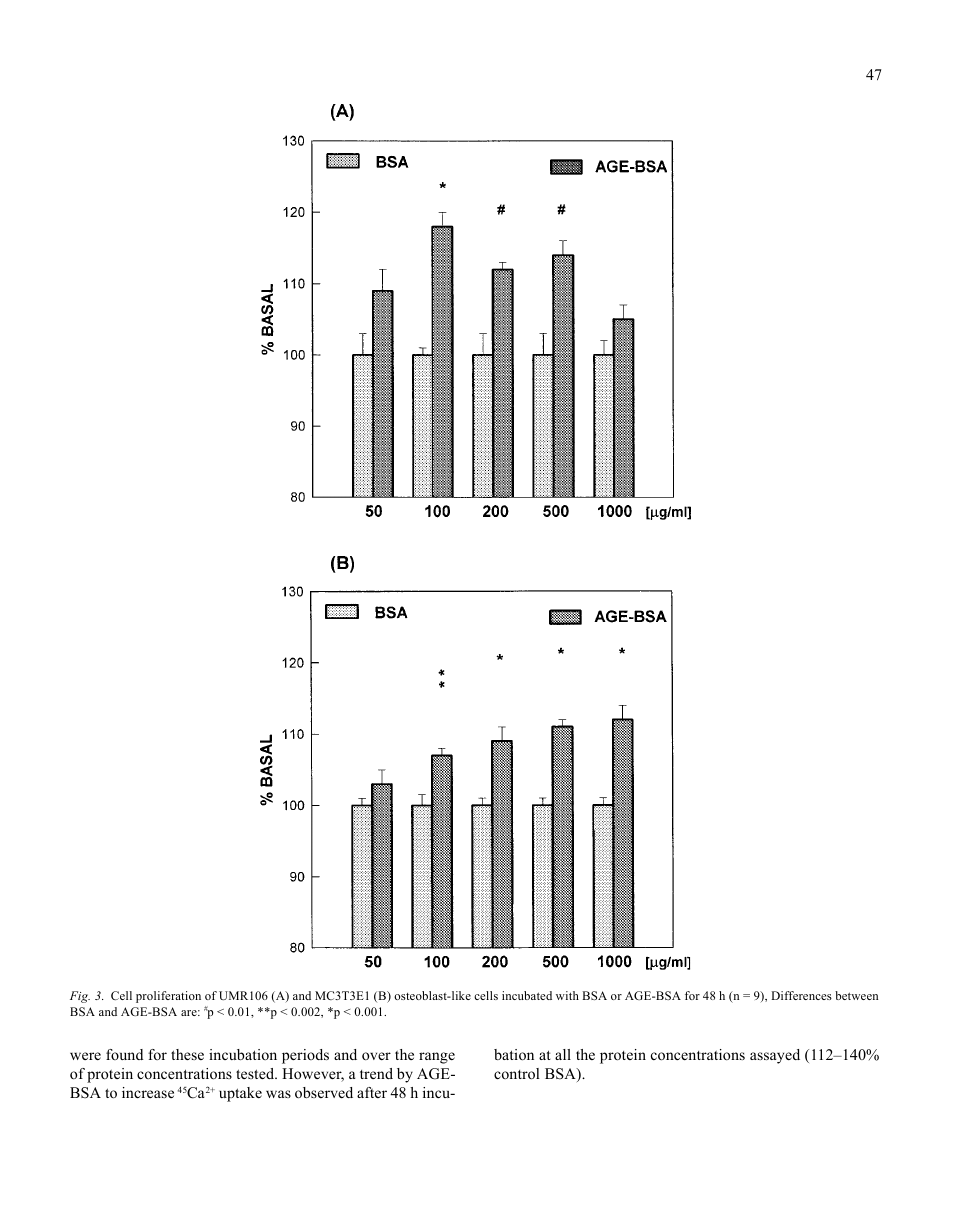 The image size is (956, 1232). Describe the element at coordinates (567, 995) in the document. I see `with` at that location.
